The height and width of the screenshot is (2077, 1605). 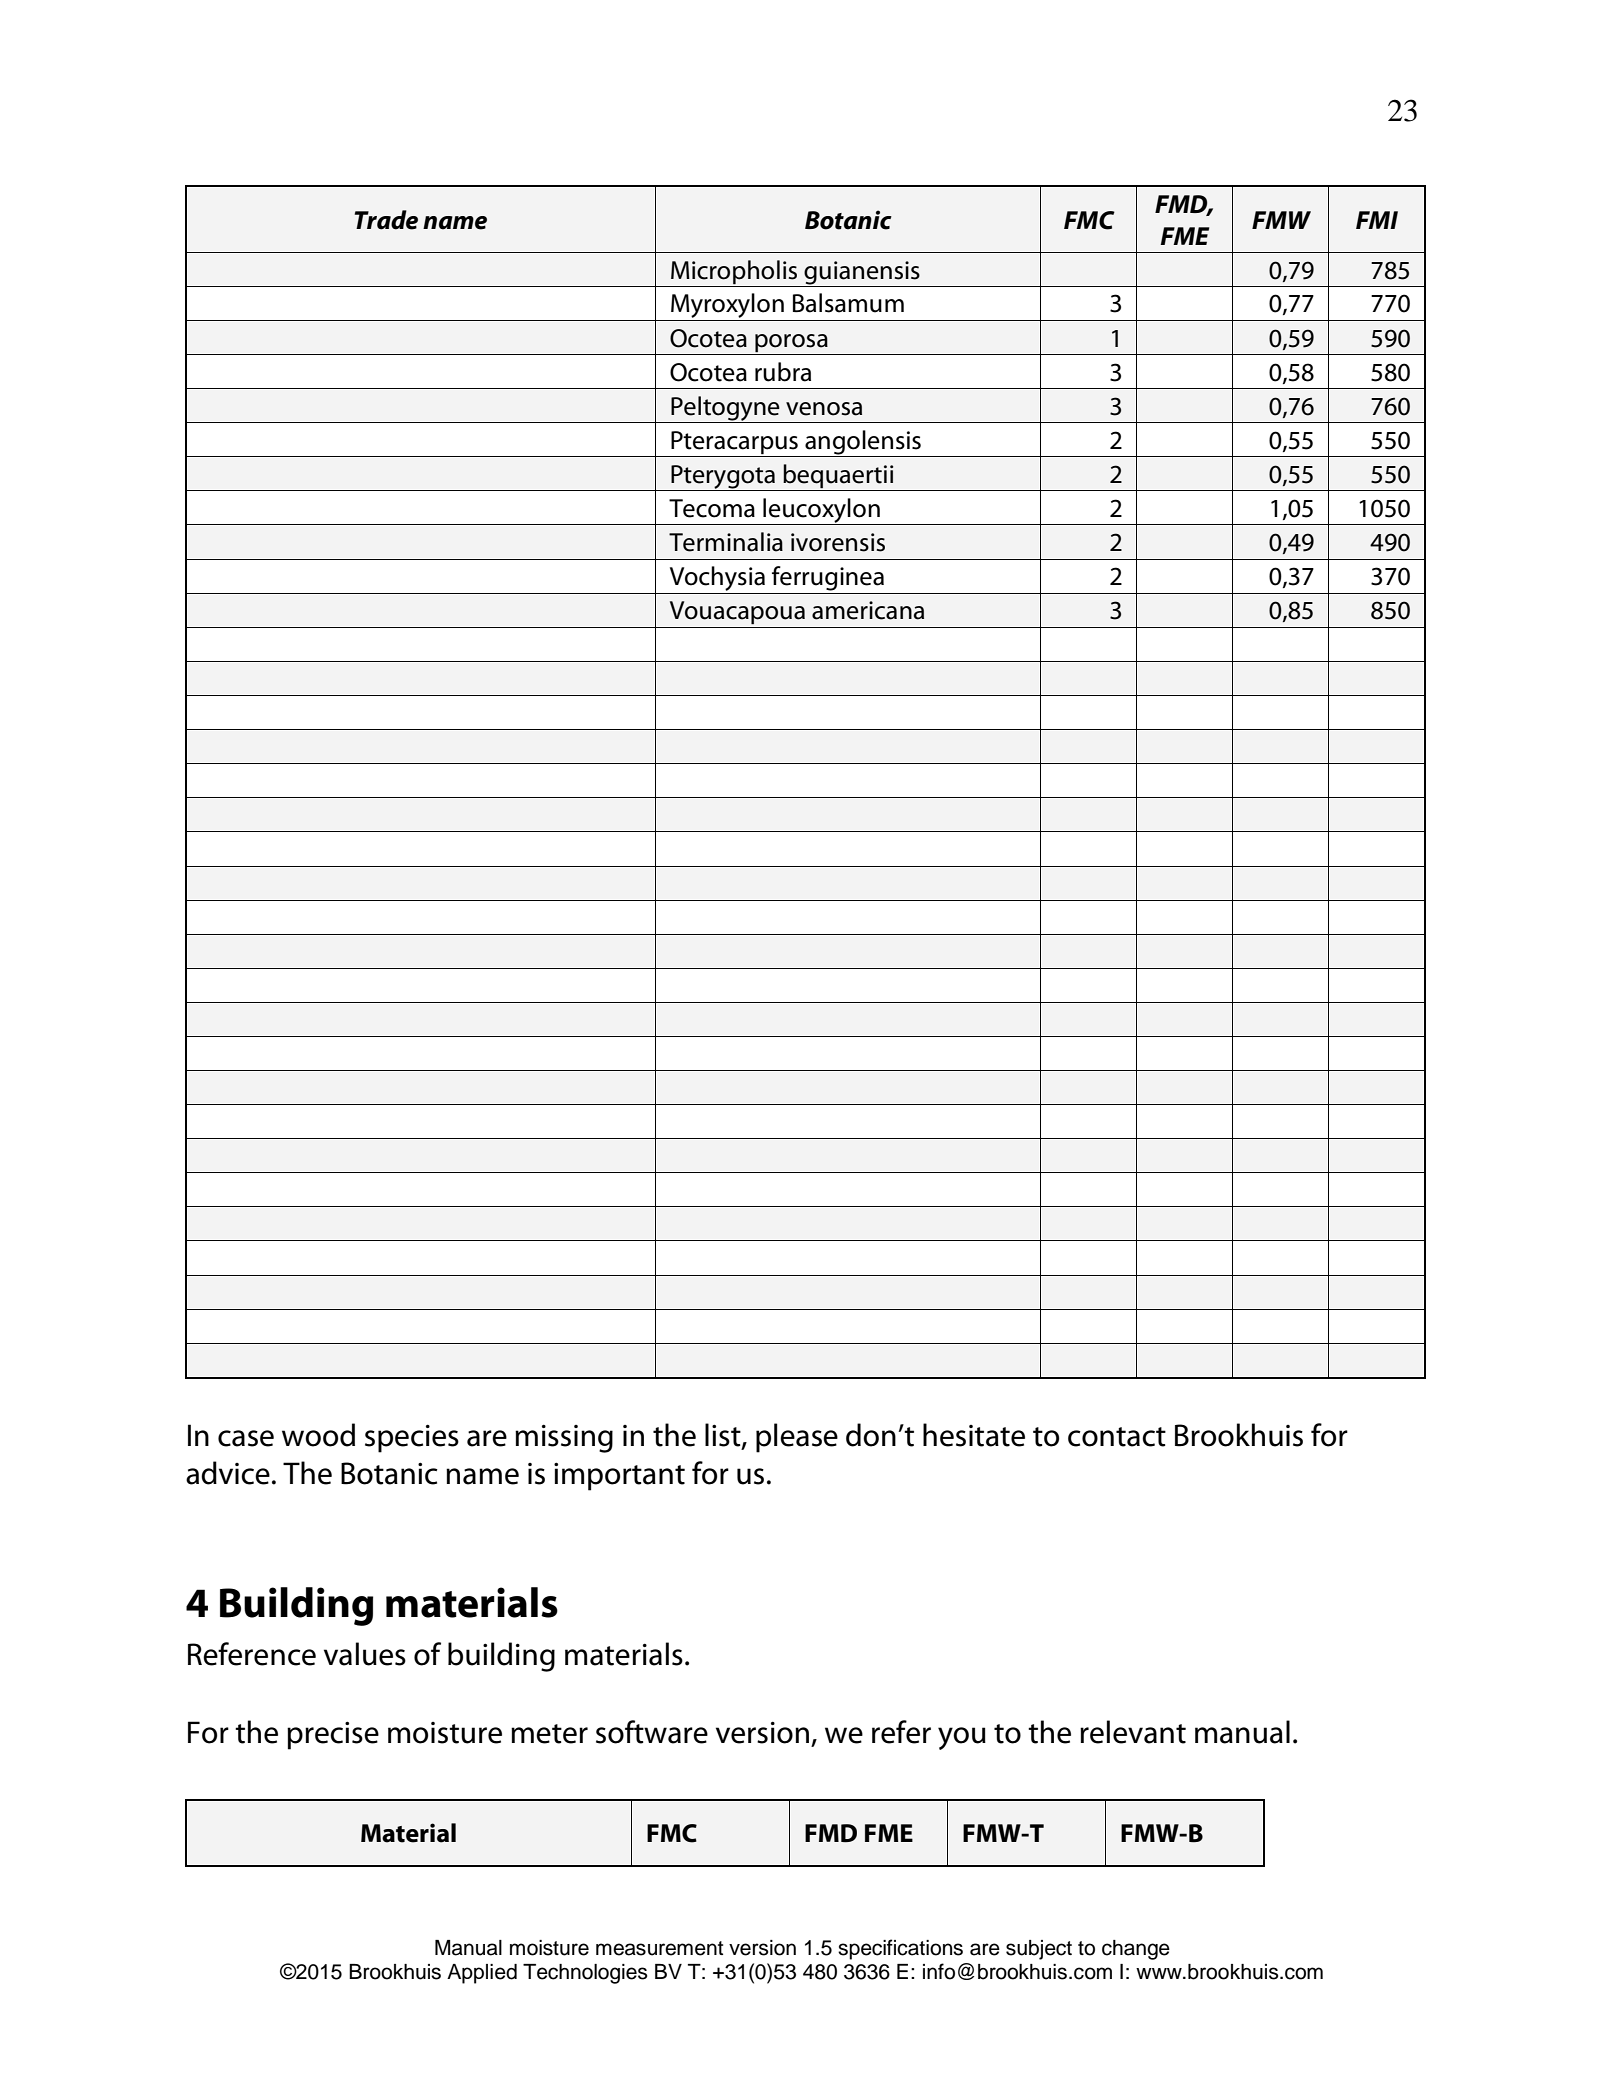 I want to click on important, so click(x=619, y=1476).
